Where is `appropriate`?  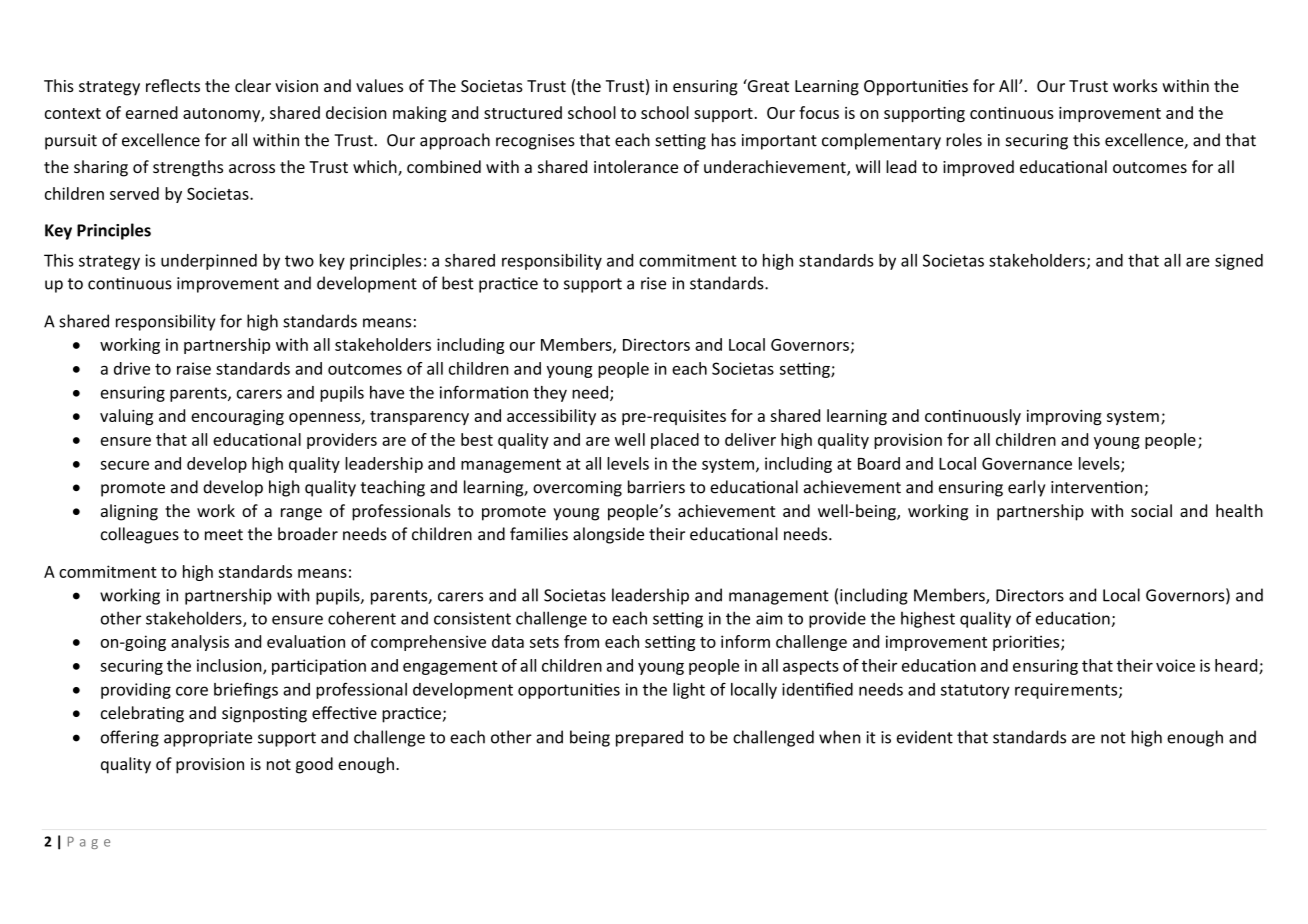
appropriate is located at coordinates (208, 739).
